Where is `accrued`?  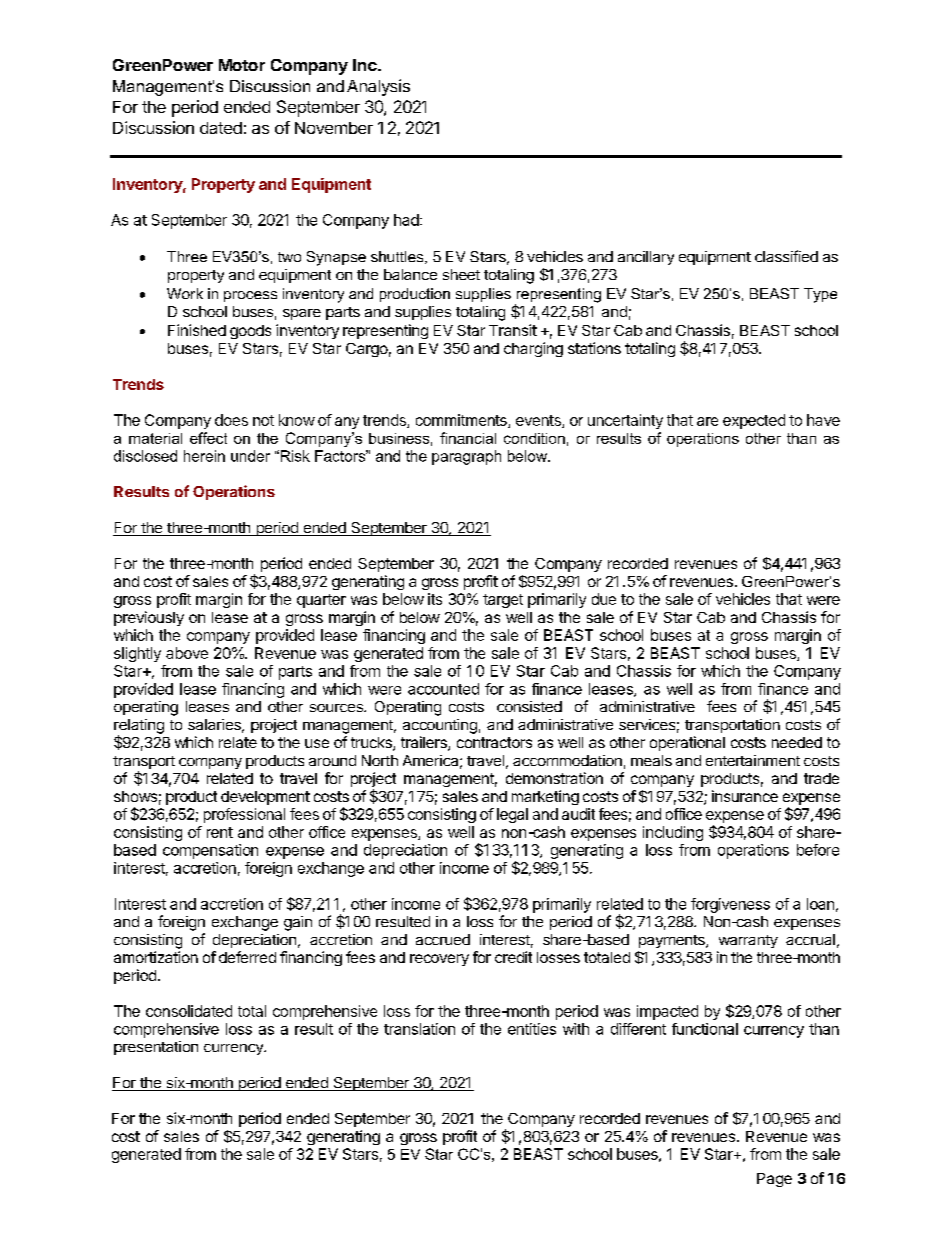
accrued is located at coordinates (443, 939).
